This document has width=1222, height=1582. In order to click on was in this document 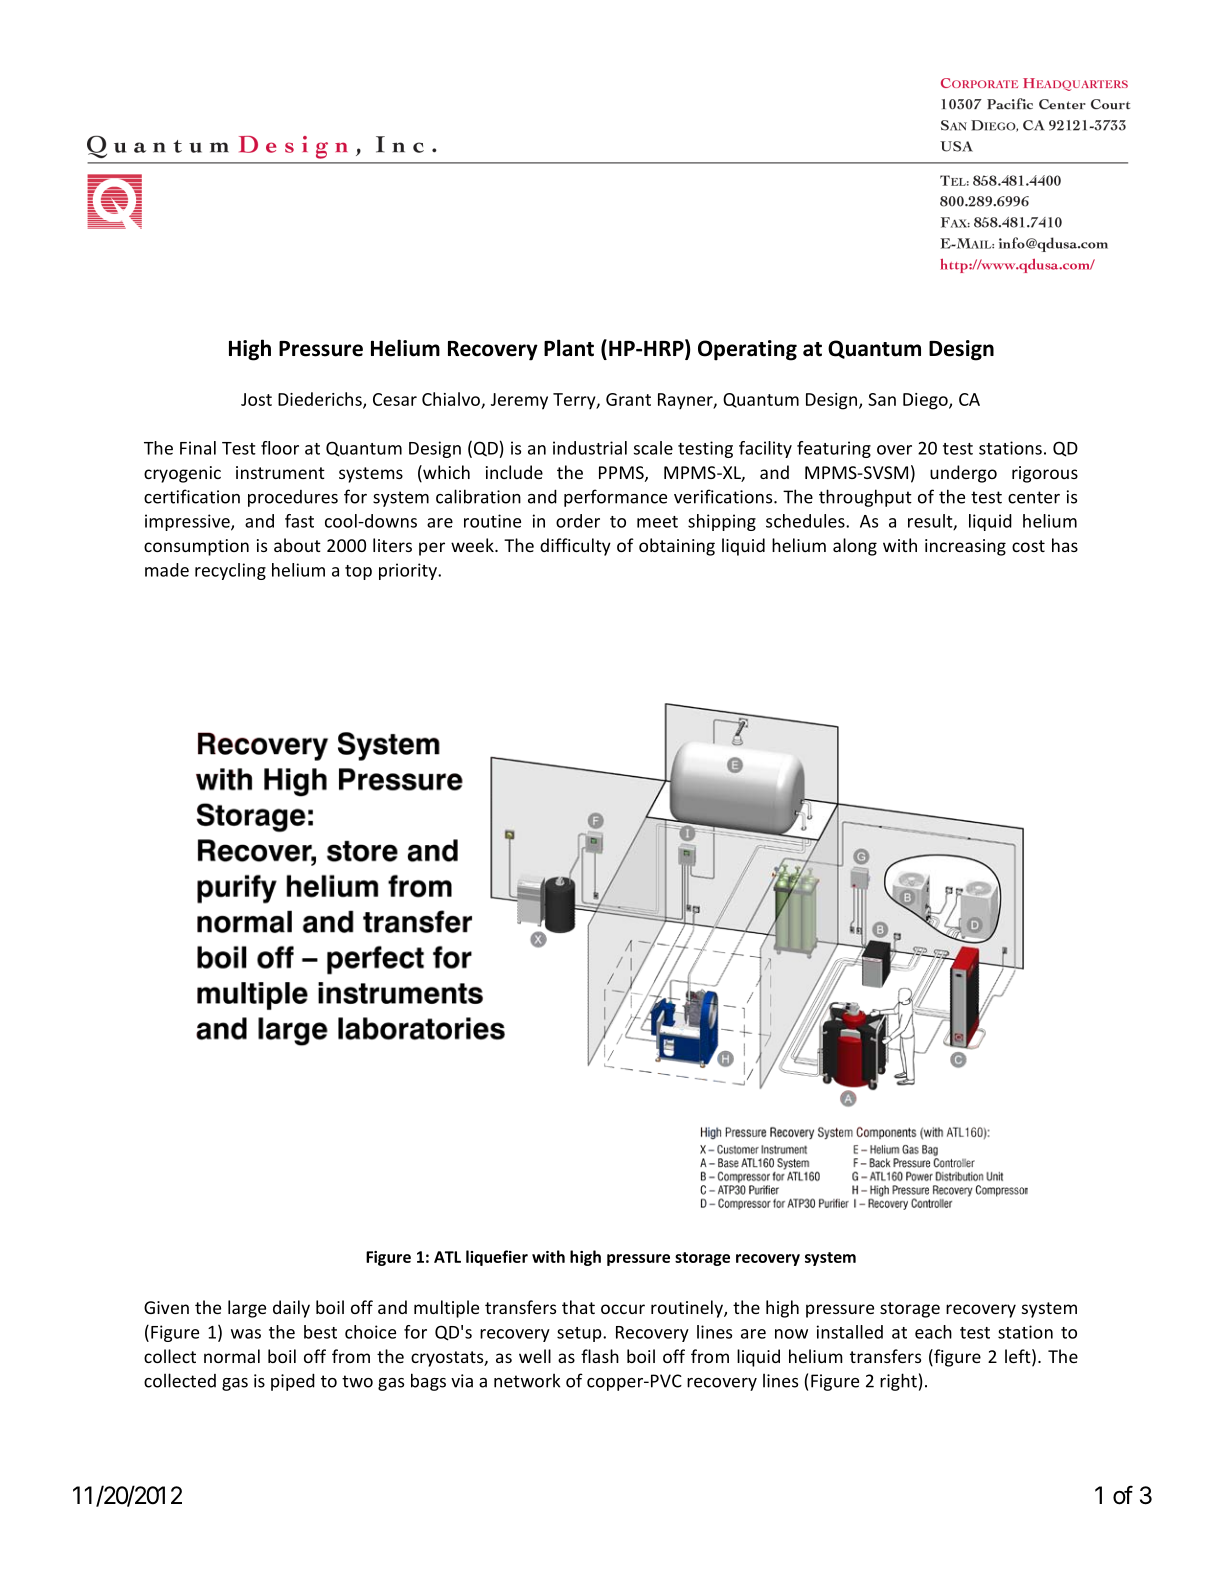, I will do `click(246, 1334)`.
